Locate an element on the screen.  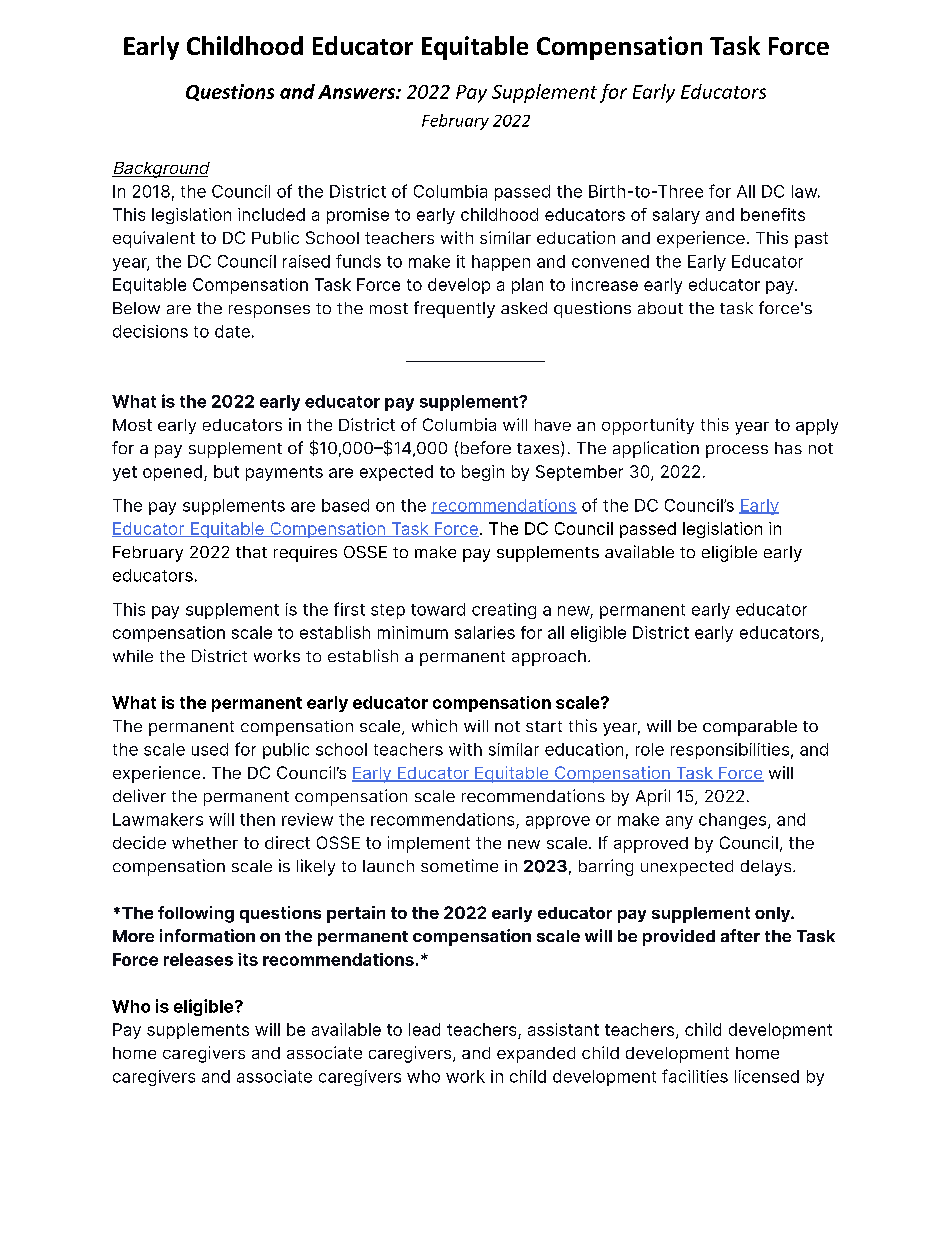
happen is located at coordinates (501, 263).
